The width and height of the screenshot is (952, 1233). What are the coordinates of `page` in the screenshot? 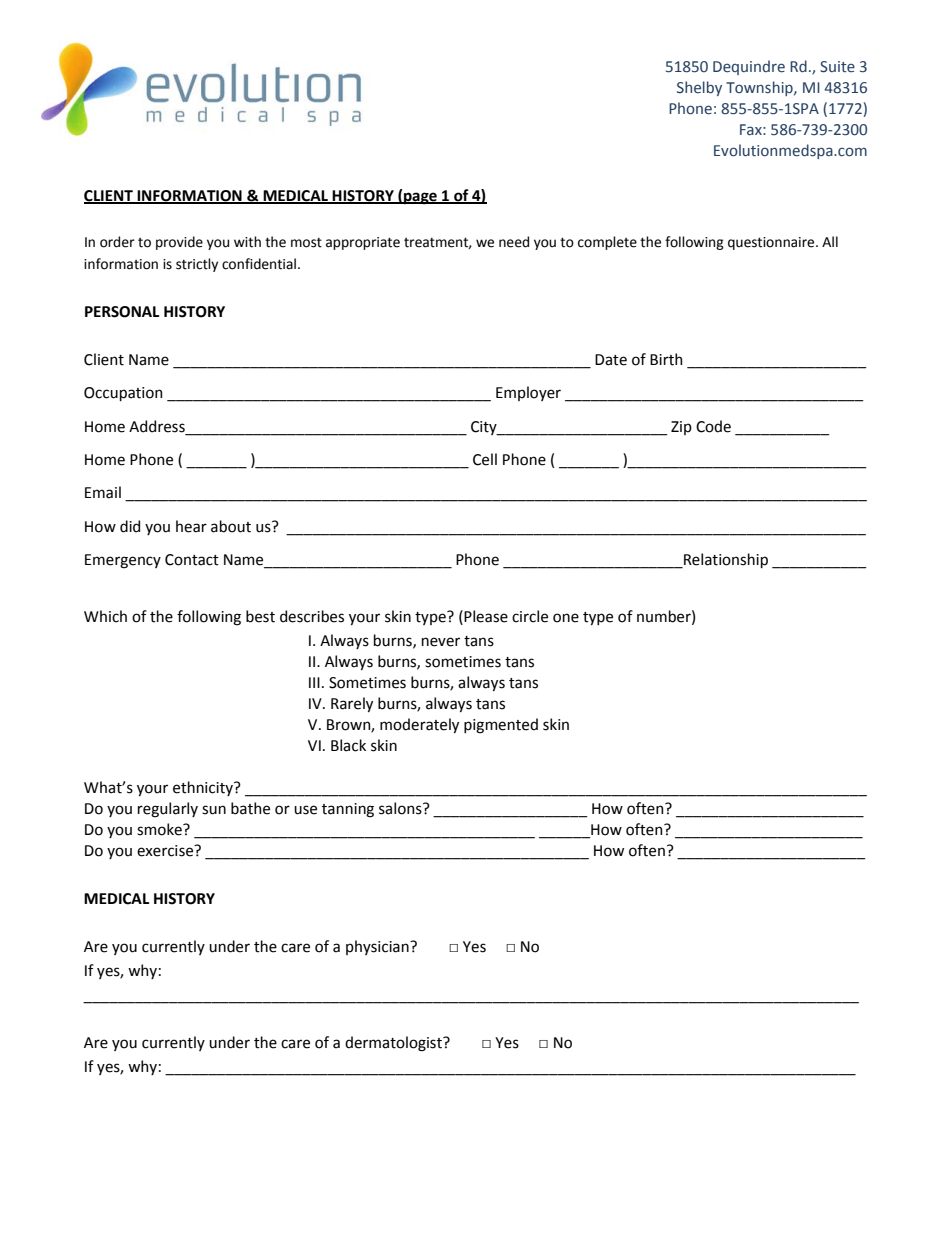 It's located at (420, 198).
